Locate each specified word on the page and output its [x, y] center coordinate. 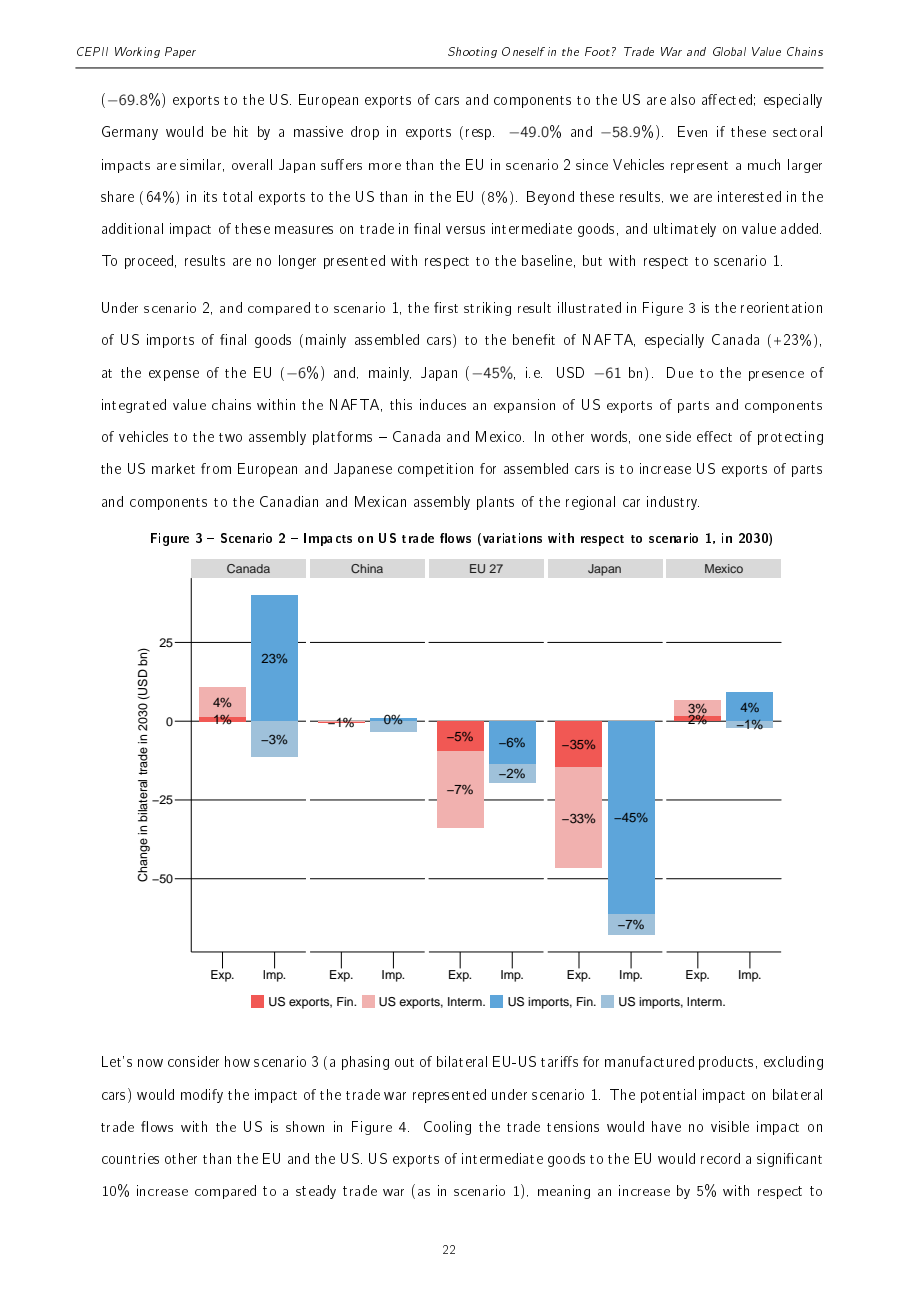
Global [729, 51]
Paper [180, 52]
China [367, 568]
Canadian [289, 501]
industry [673, 503]
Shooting [472, 52]
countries [130, 1158]
